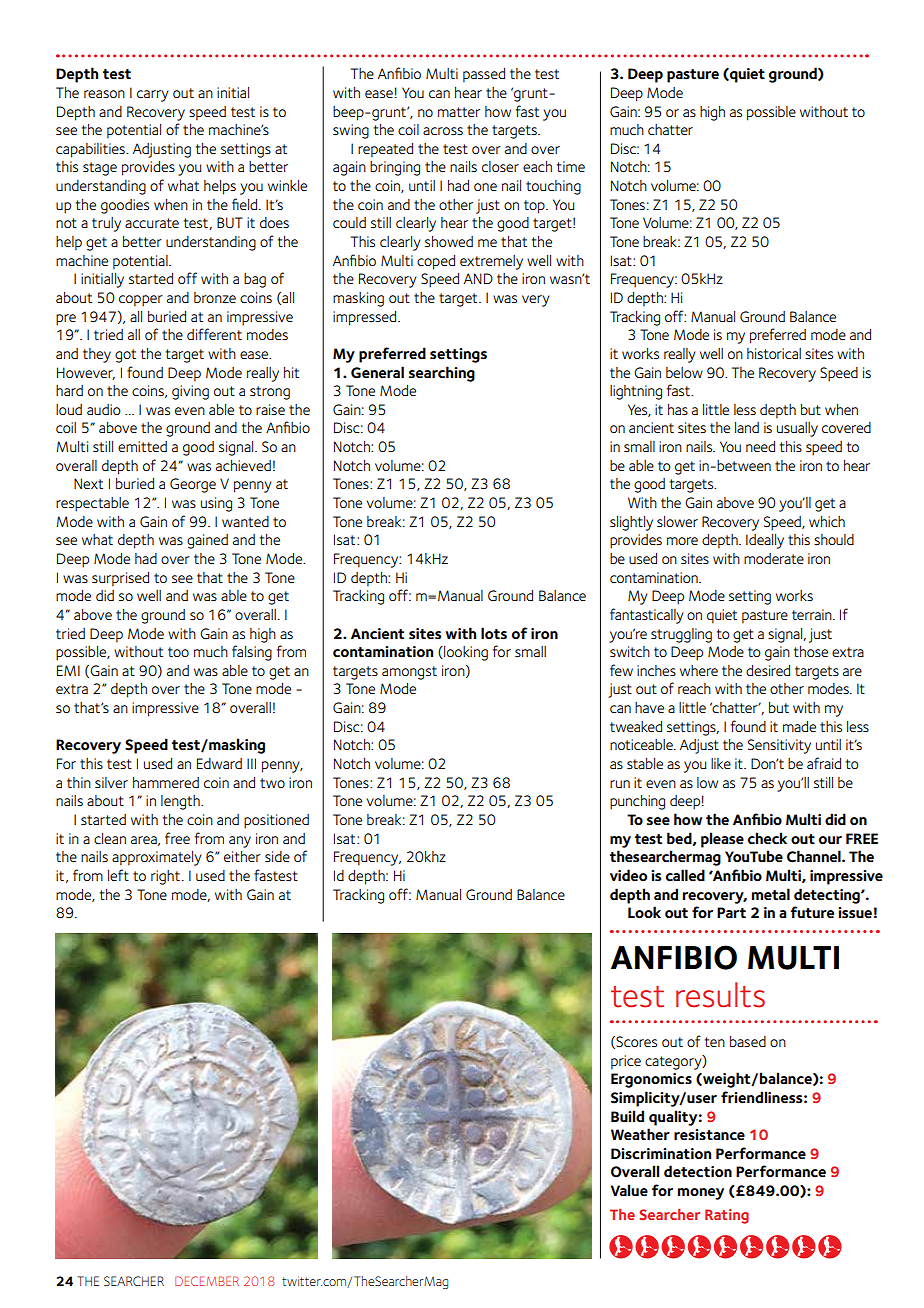  I want to click on carry, so click(153, 96).
